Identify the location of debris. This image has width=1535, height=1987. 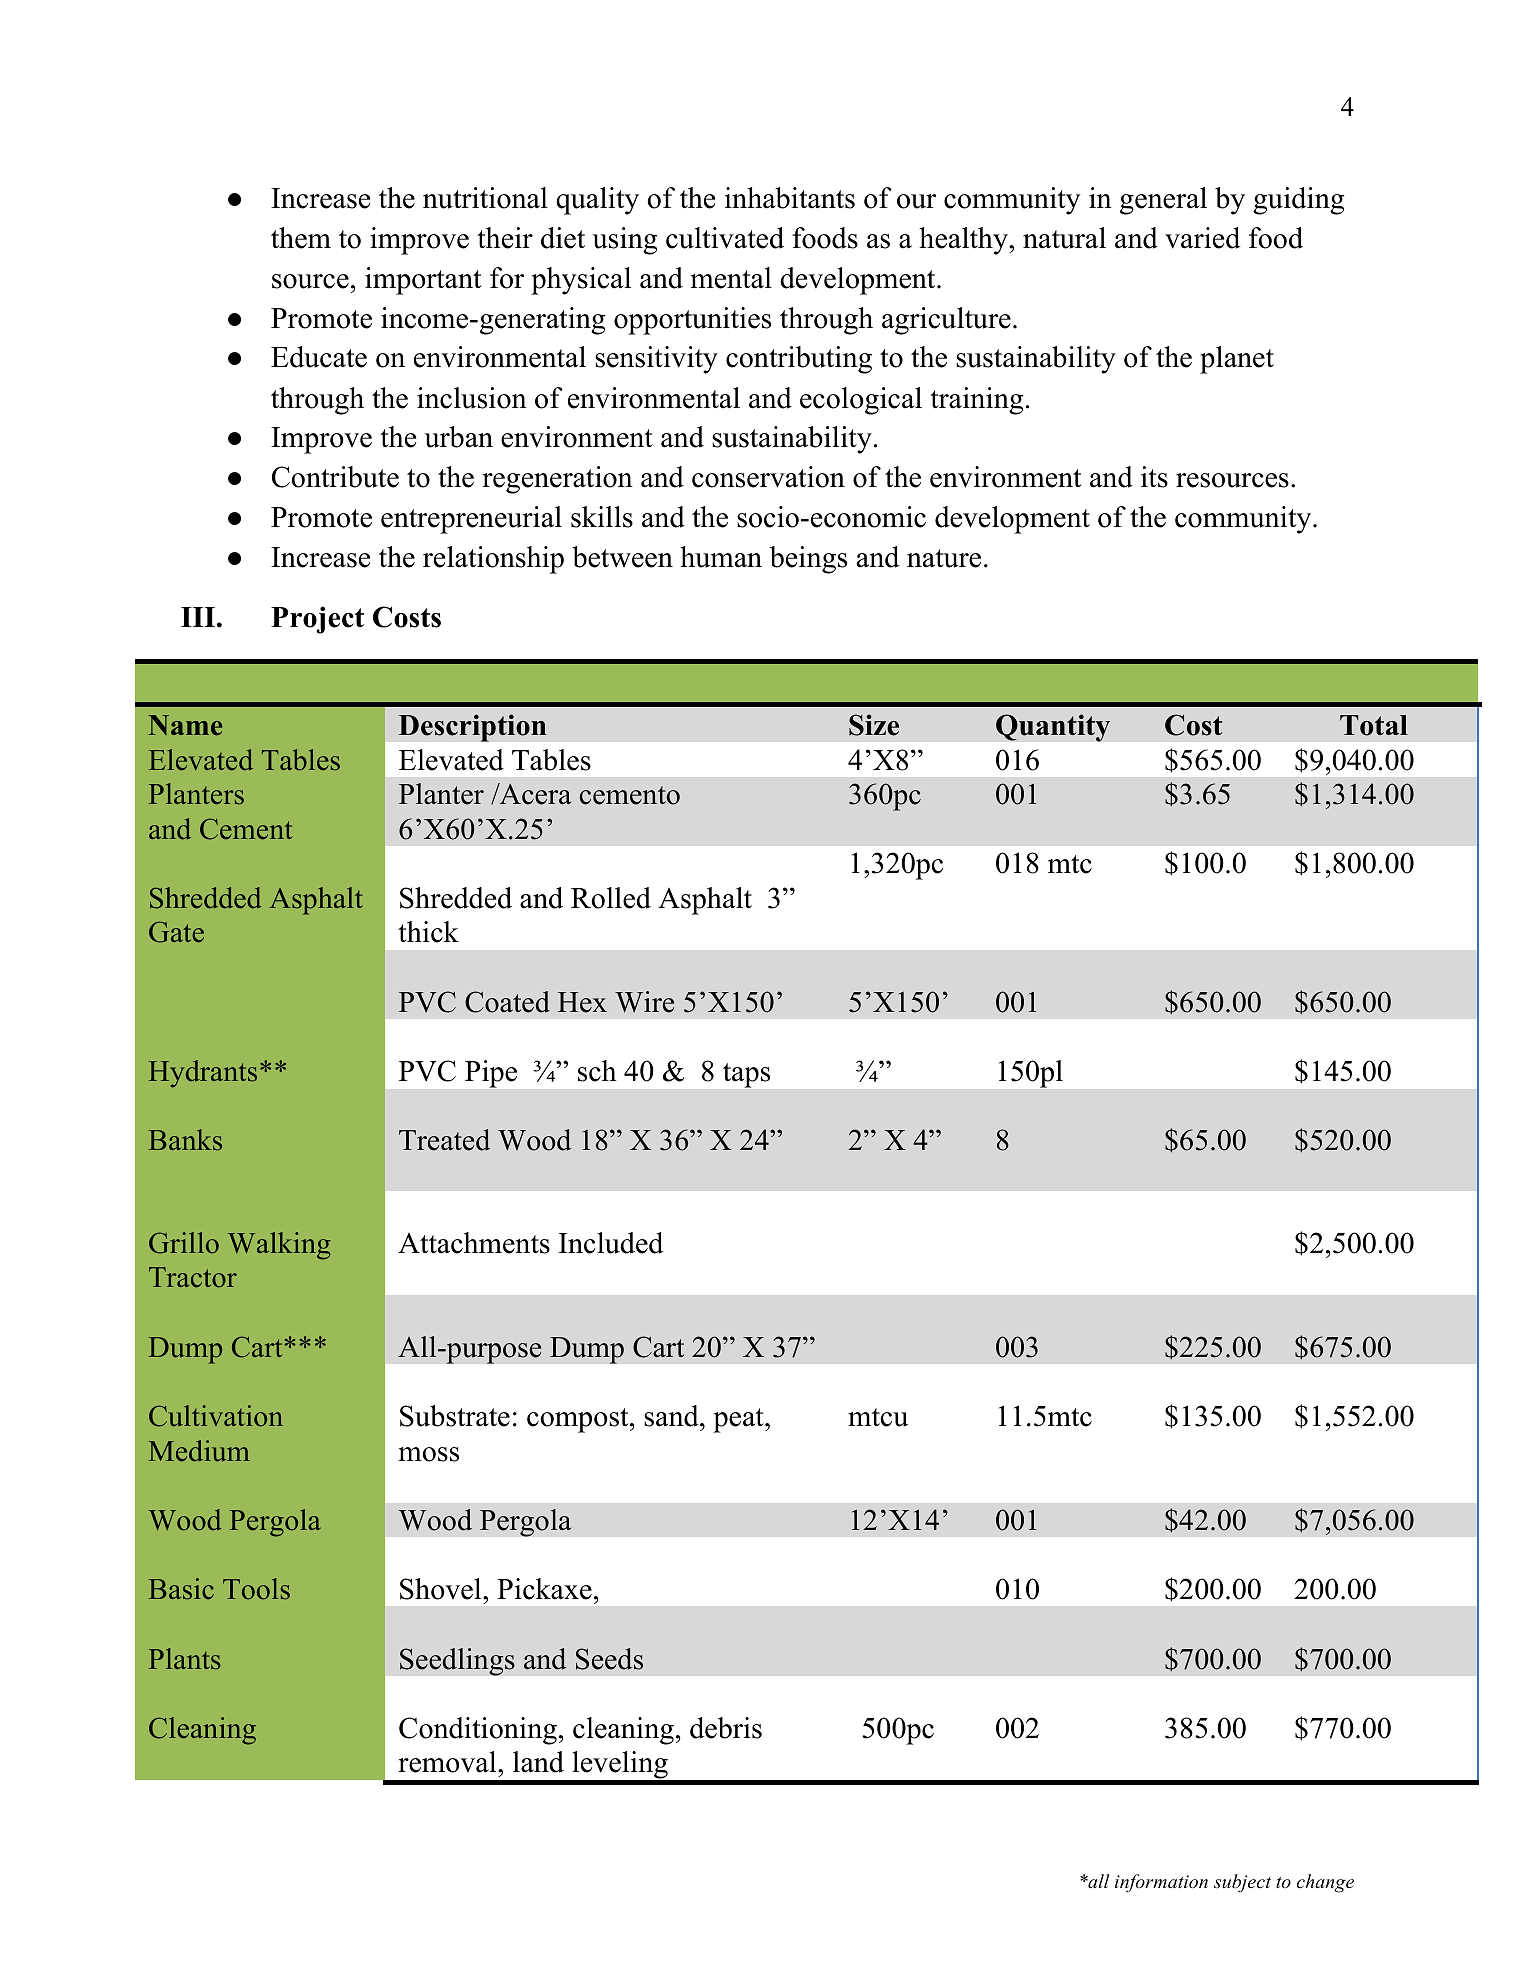
(726, 1728).
